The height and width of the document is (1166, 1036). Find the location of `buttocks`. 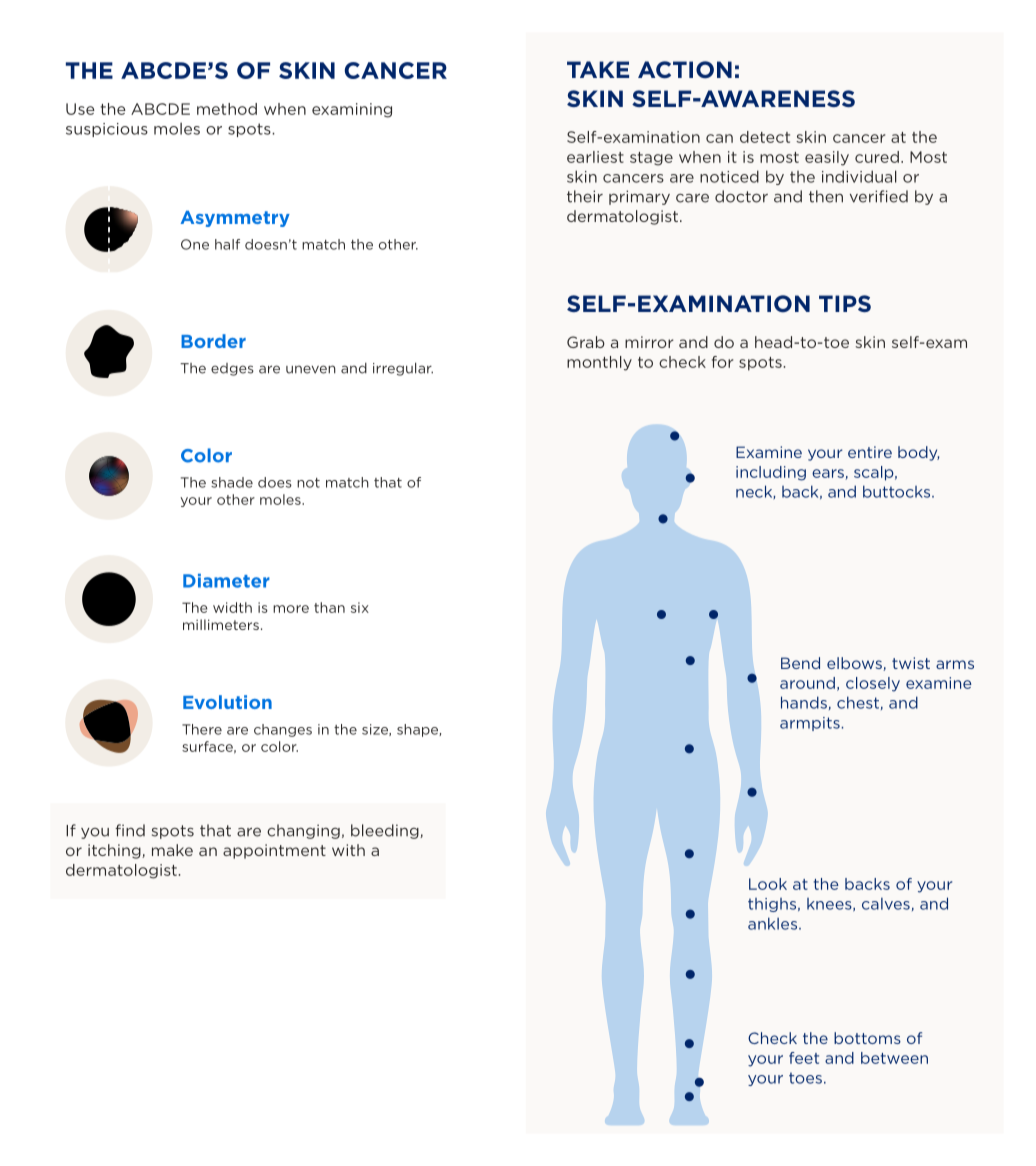

buttocks is located at coordinates (898, 491).
